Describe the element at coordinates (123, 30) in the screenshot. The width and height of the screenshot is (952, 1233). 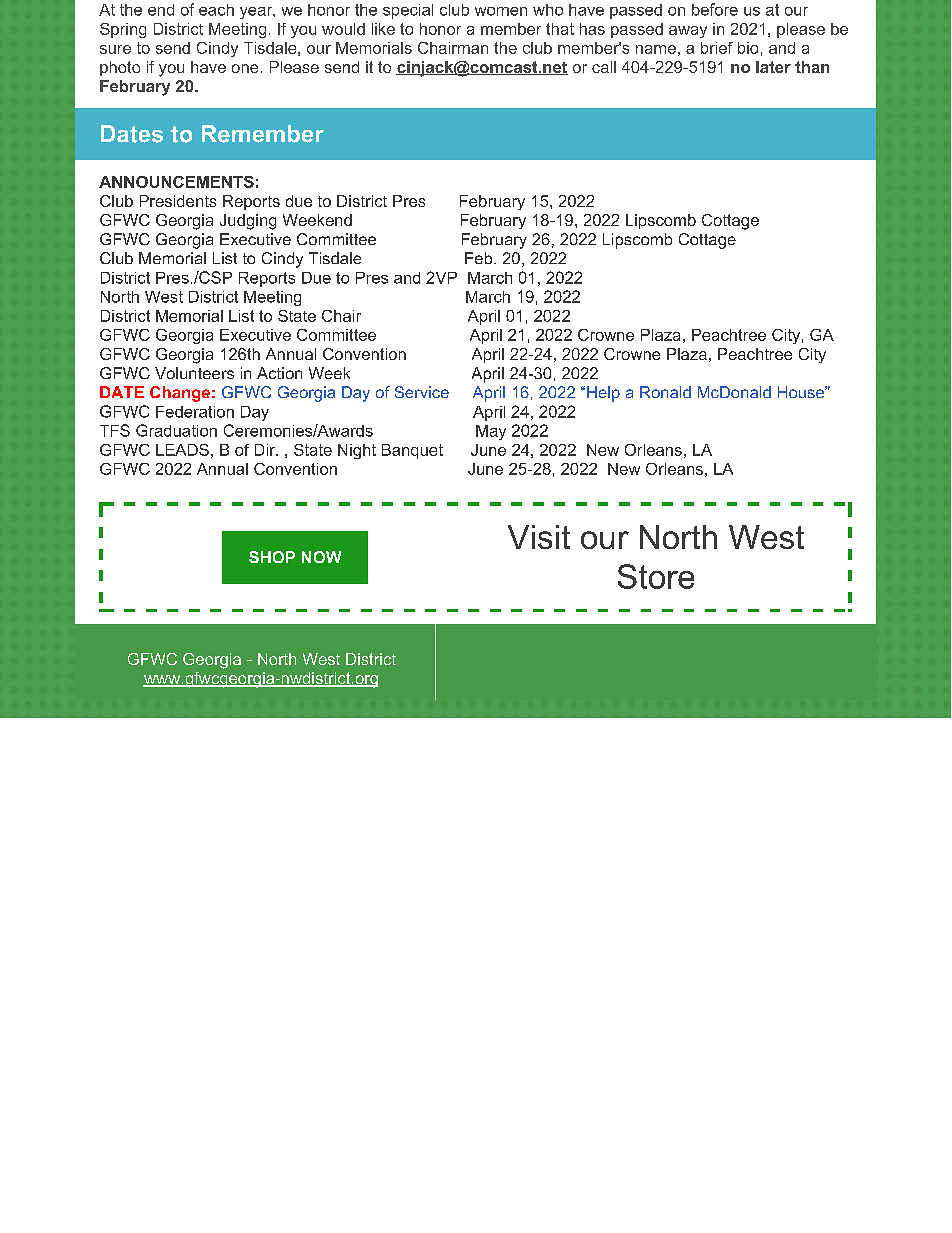
I see `Spring` at that location.
